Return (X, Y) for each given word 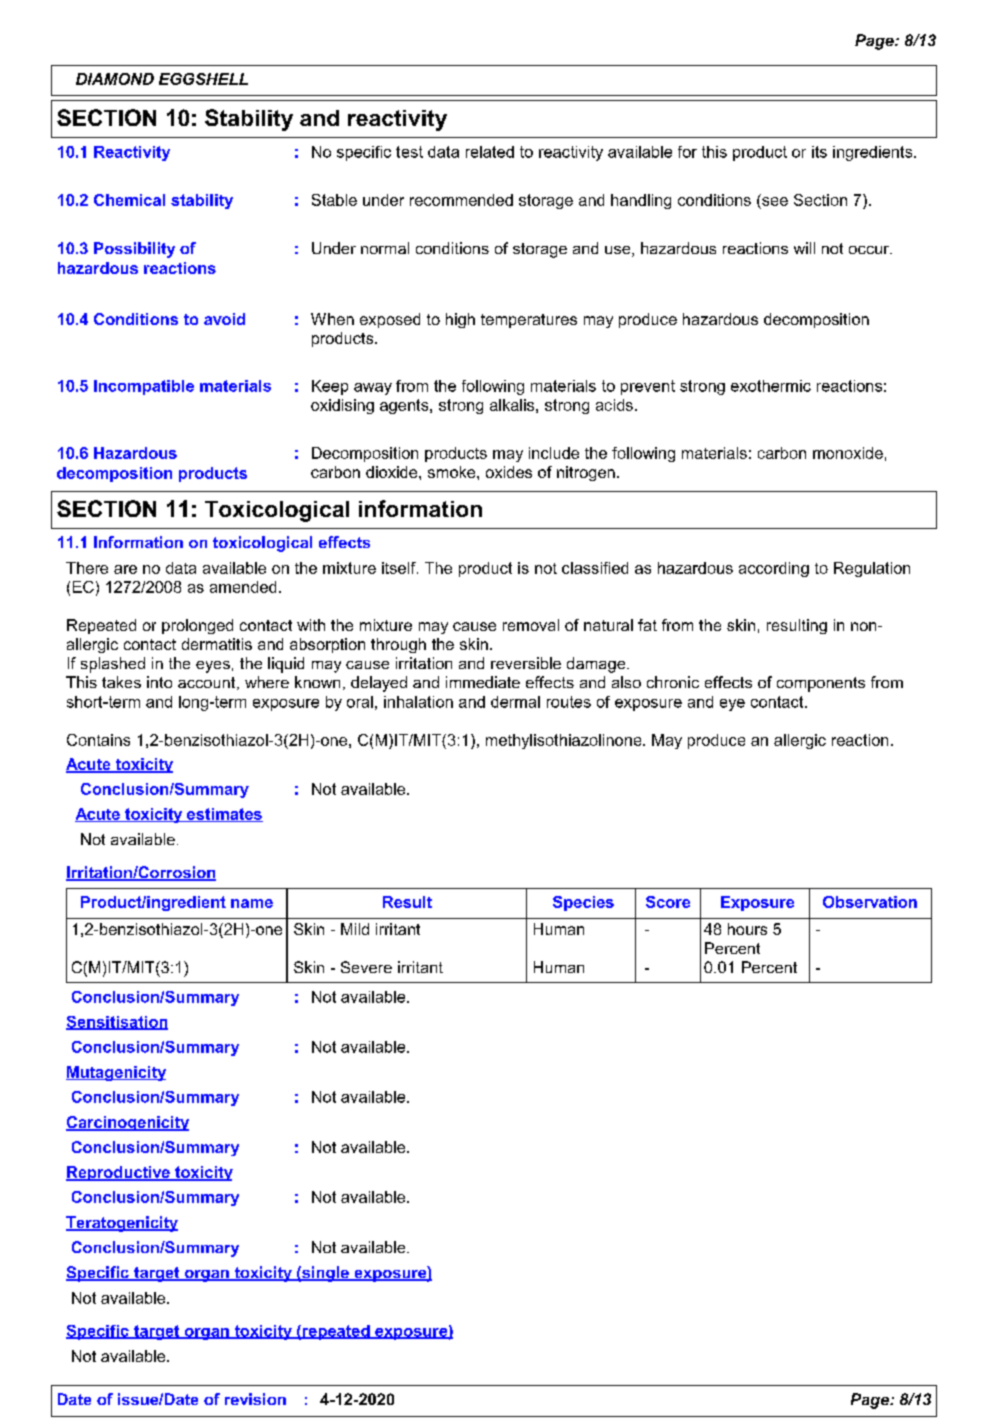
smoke (453, 472)
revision (255, 1399)
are (125, 569)
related (490, 152)
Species (583, 903)
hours (747, 929)
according (774, 569)
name (252, 903)
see (774, 200)
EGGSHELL (203, 79)
